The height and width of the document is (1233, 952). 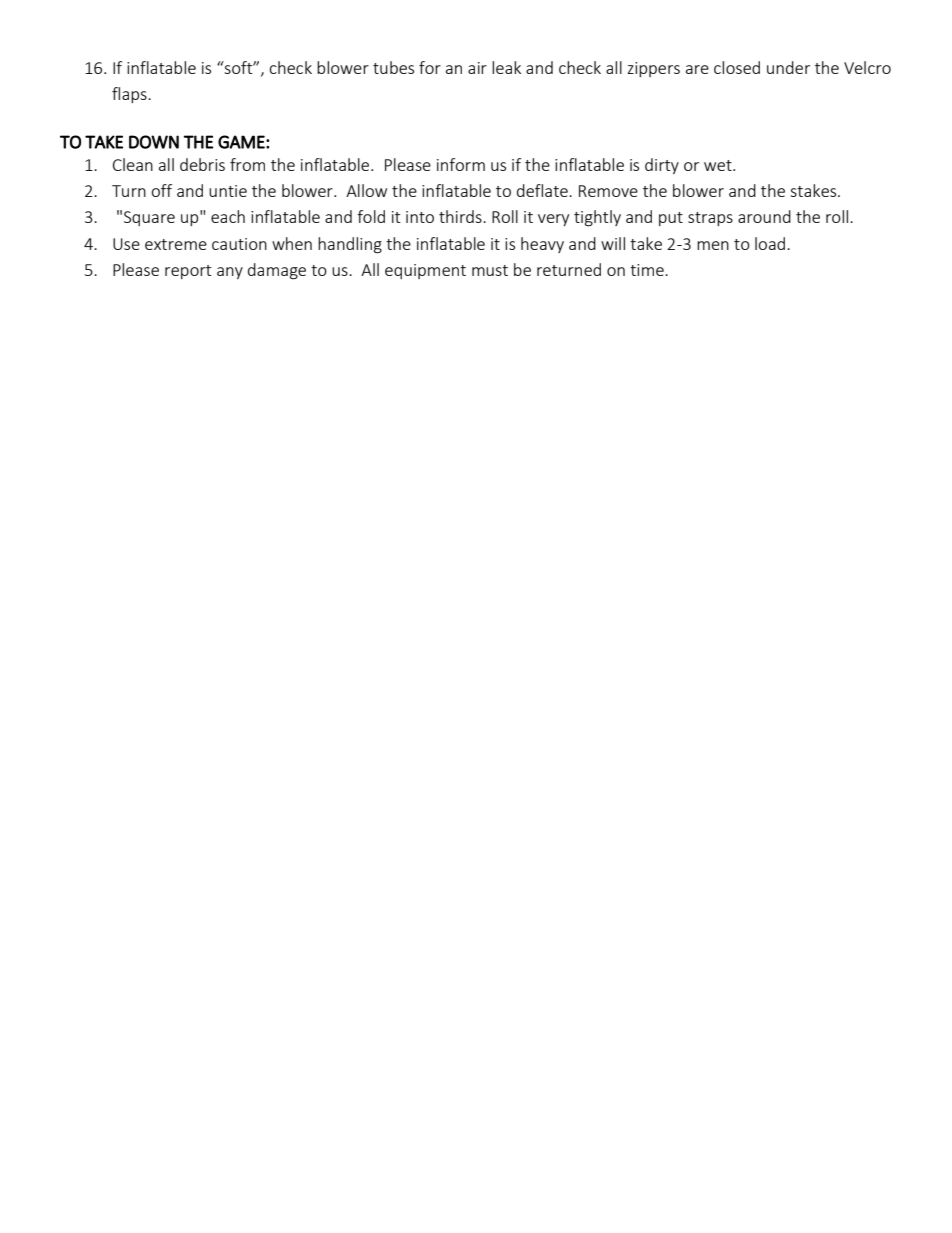 What do you see at coordinates (461, 164) in the document?
I see `inform` at bounding box center [461, 164].
